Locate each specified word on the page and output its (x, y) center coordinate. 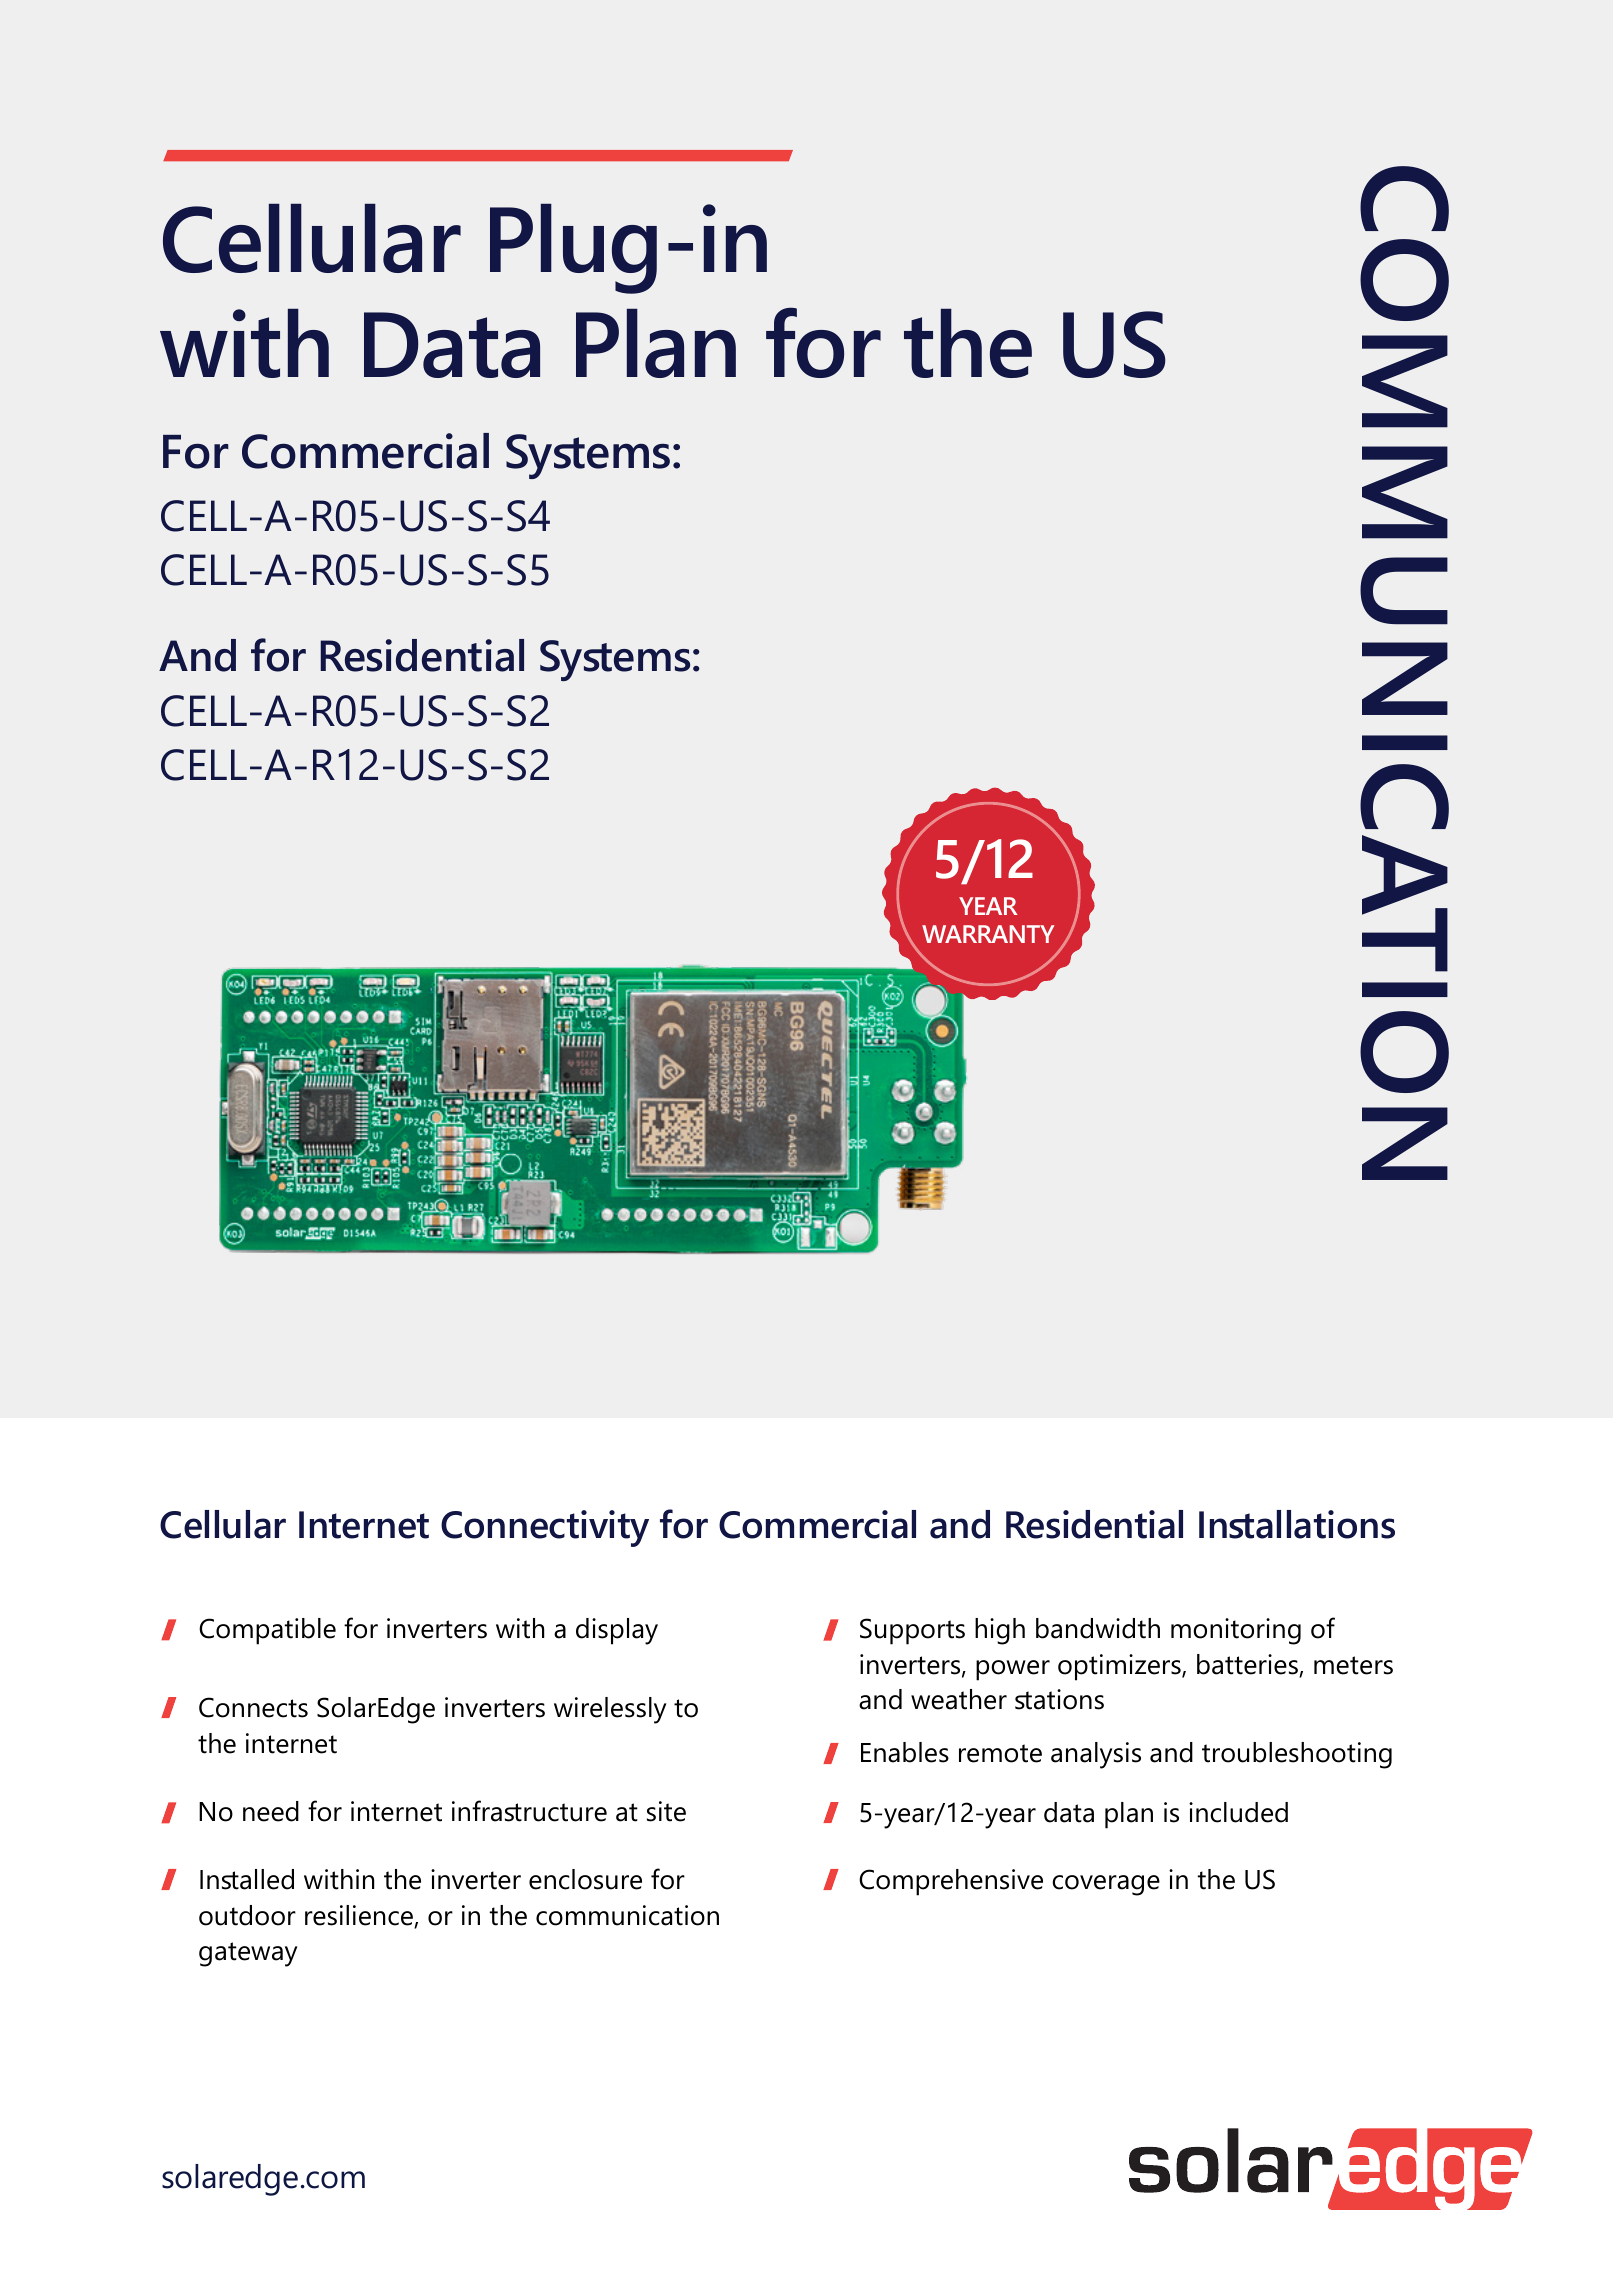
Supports (912, 1631)
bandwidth (1098, 1628)
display (617, 1631)
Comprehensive (951, 1882)
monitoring (1236, 1631)
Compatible (267, 1631)
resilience (360, 1916)
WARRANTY (988, 934)
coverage (1106, 1885)
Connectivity (545, 1528)
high (1000, 1631)
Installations (1297, 1524)
